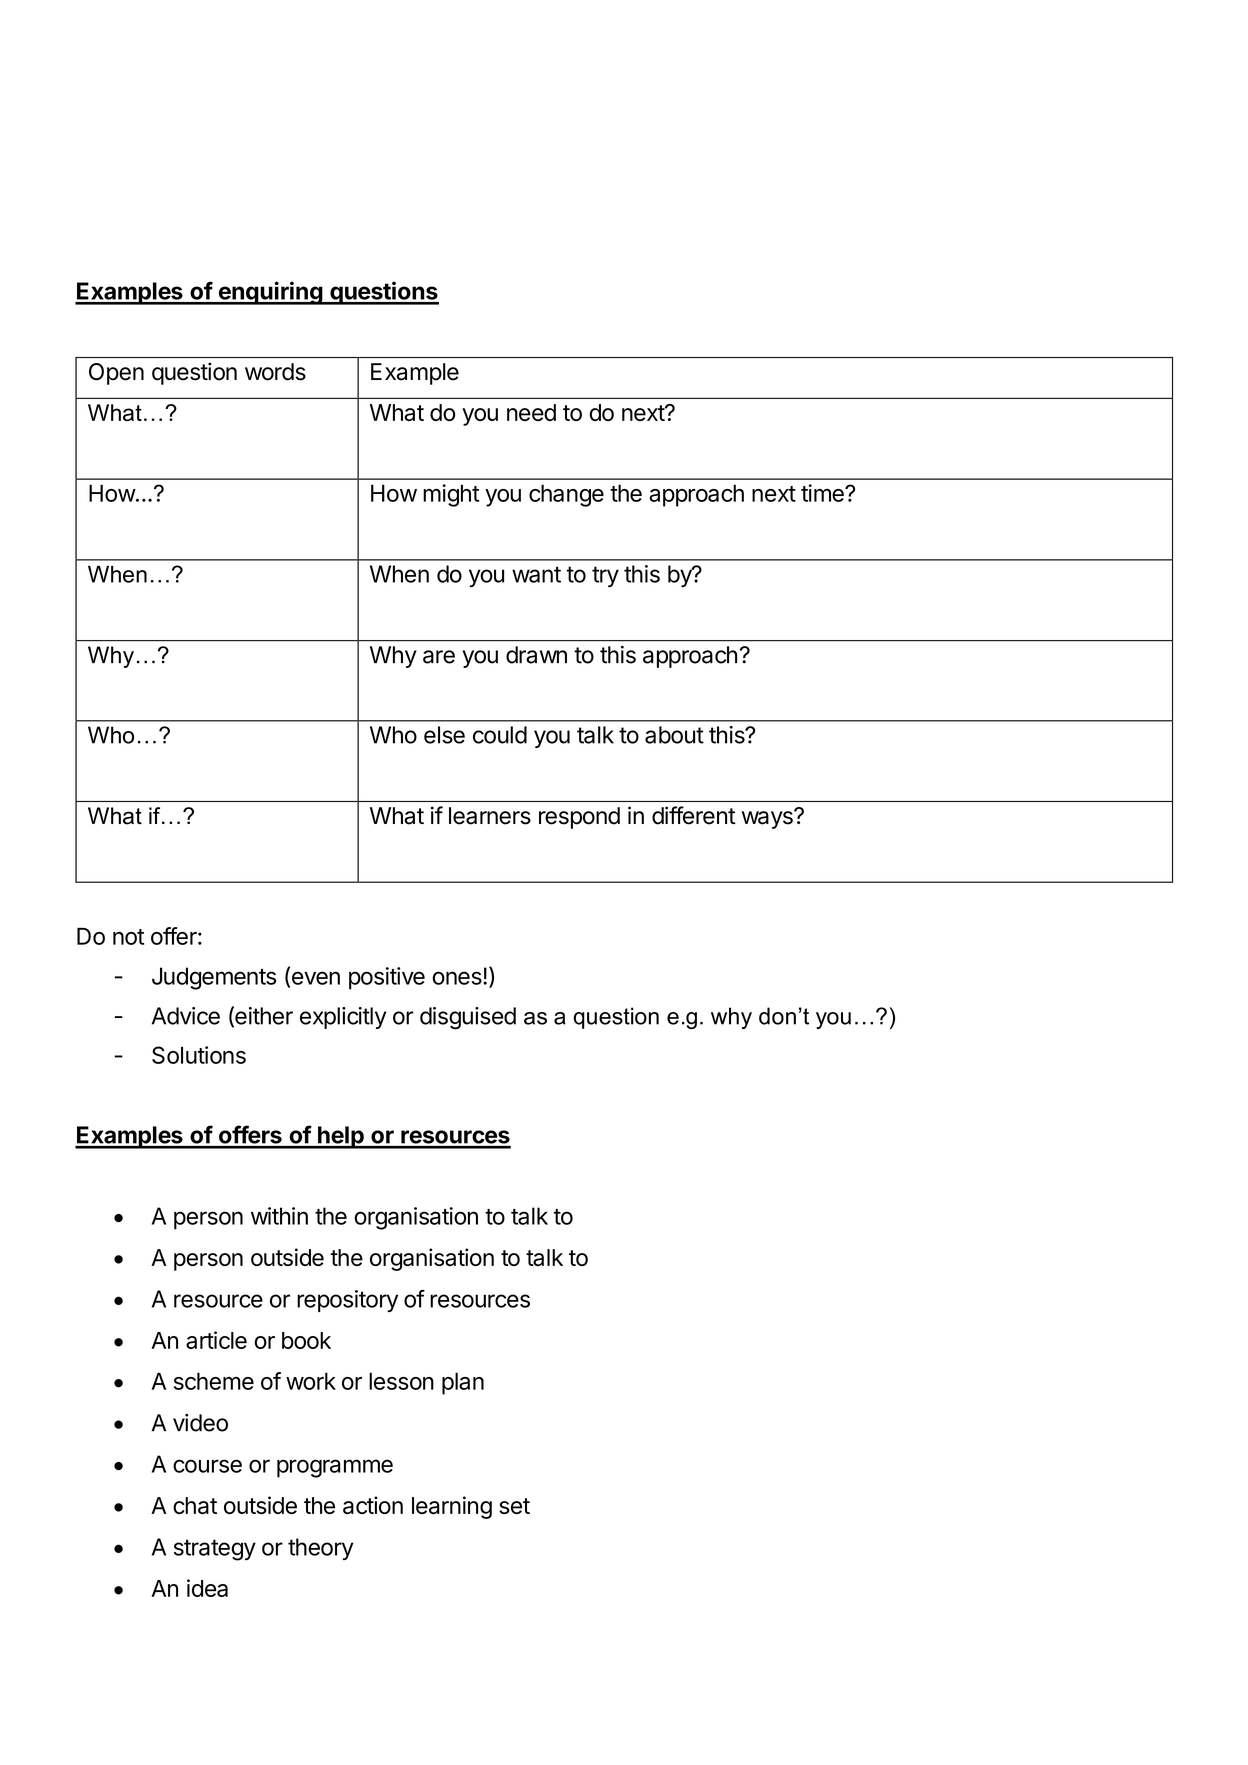  What do you see at coordinates (823, 493) in the page?
I see `time` at bounding box center [823, 493].
